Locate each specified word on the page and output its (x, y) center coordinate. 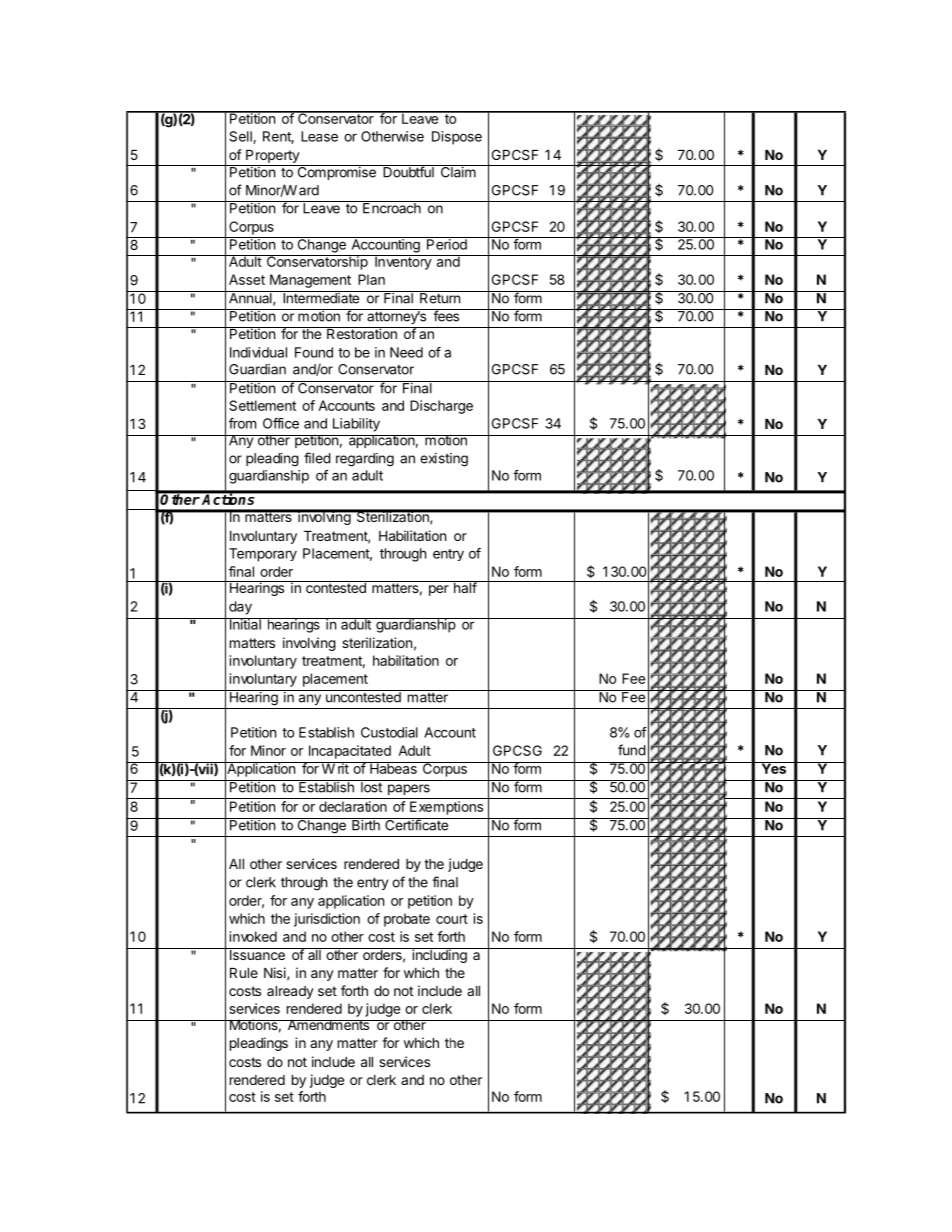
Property (273, 156)
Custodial (389, 732)
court (452, 919)
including (439, 955)
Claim (457, 171)
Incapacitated (350, 752)
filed (317, 458)
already (290, 992)
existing (444, 460)
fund (632, 750)
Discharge (441, 407)
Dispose (457, 138)
